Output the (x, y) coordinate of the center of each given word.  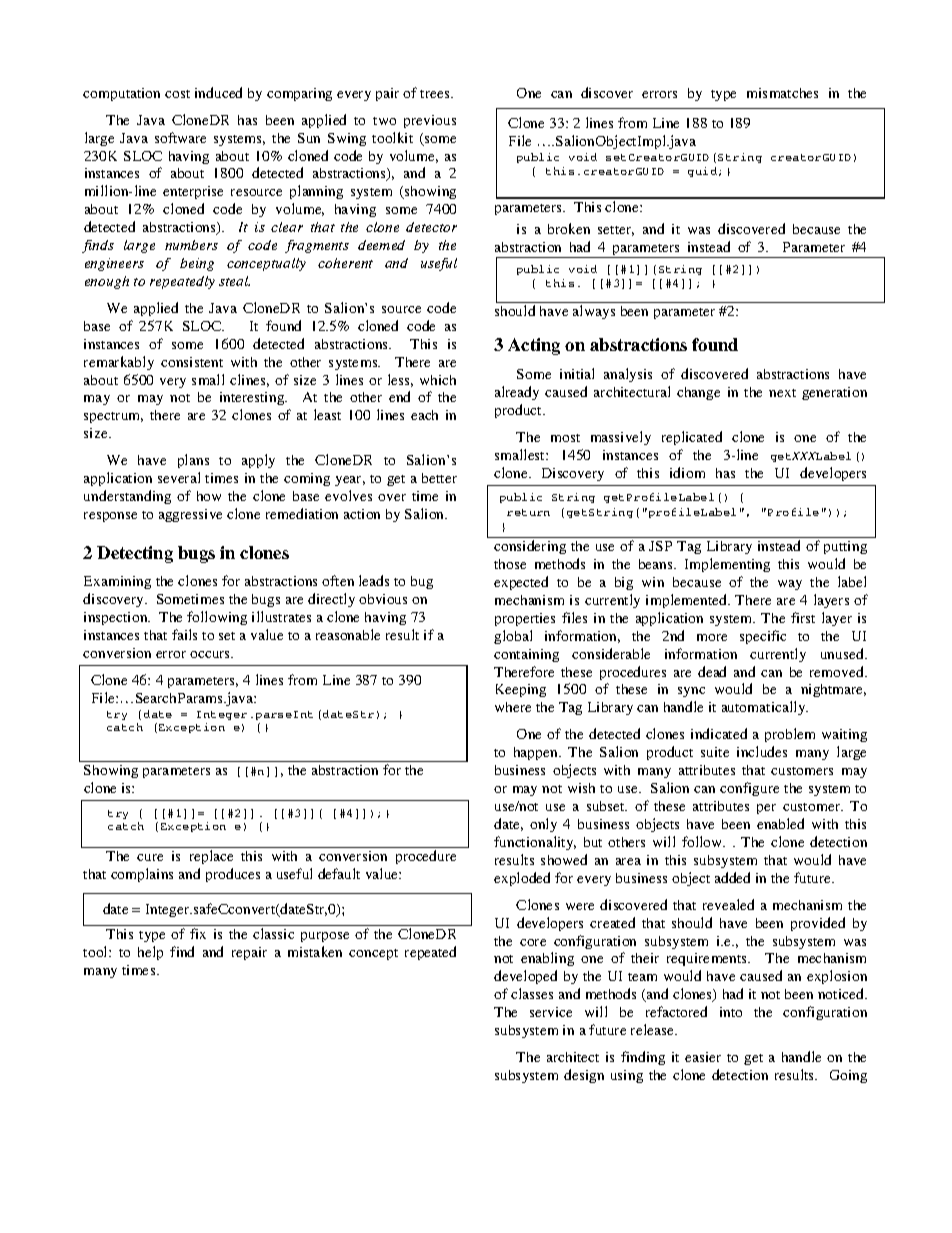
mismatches (782, 93)
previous (430, 121)
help (150, 953)
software (180, 137)
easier (703, 1057)
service (551, 1012)
